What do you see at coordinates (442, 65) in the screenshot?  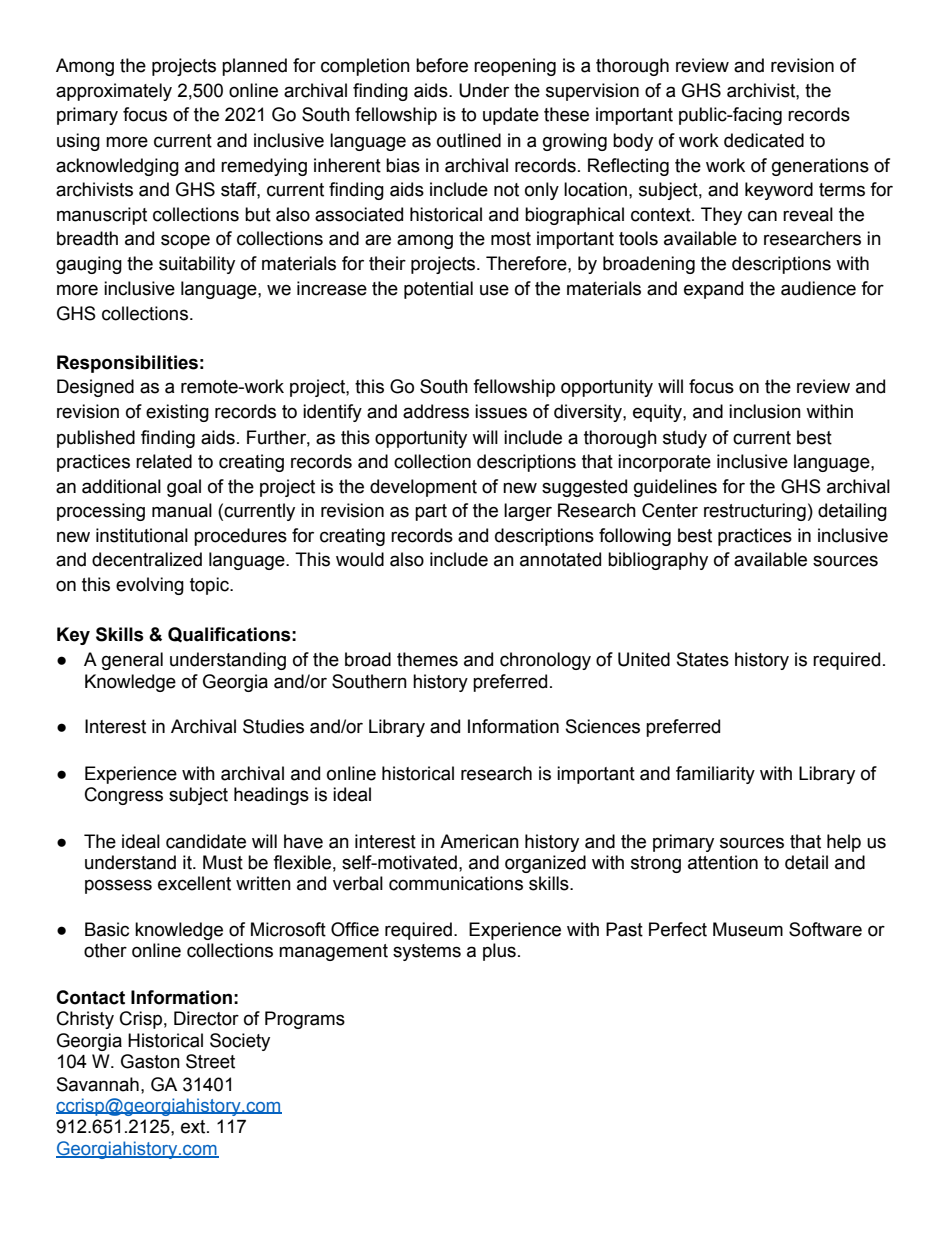 I see `before` at bounding box center [442, 65].
